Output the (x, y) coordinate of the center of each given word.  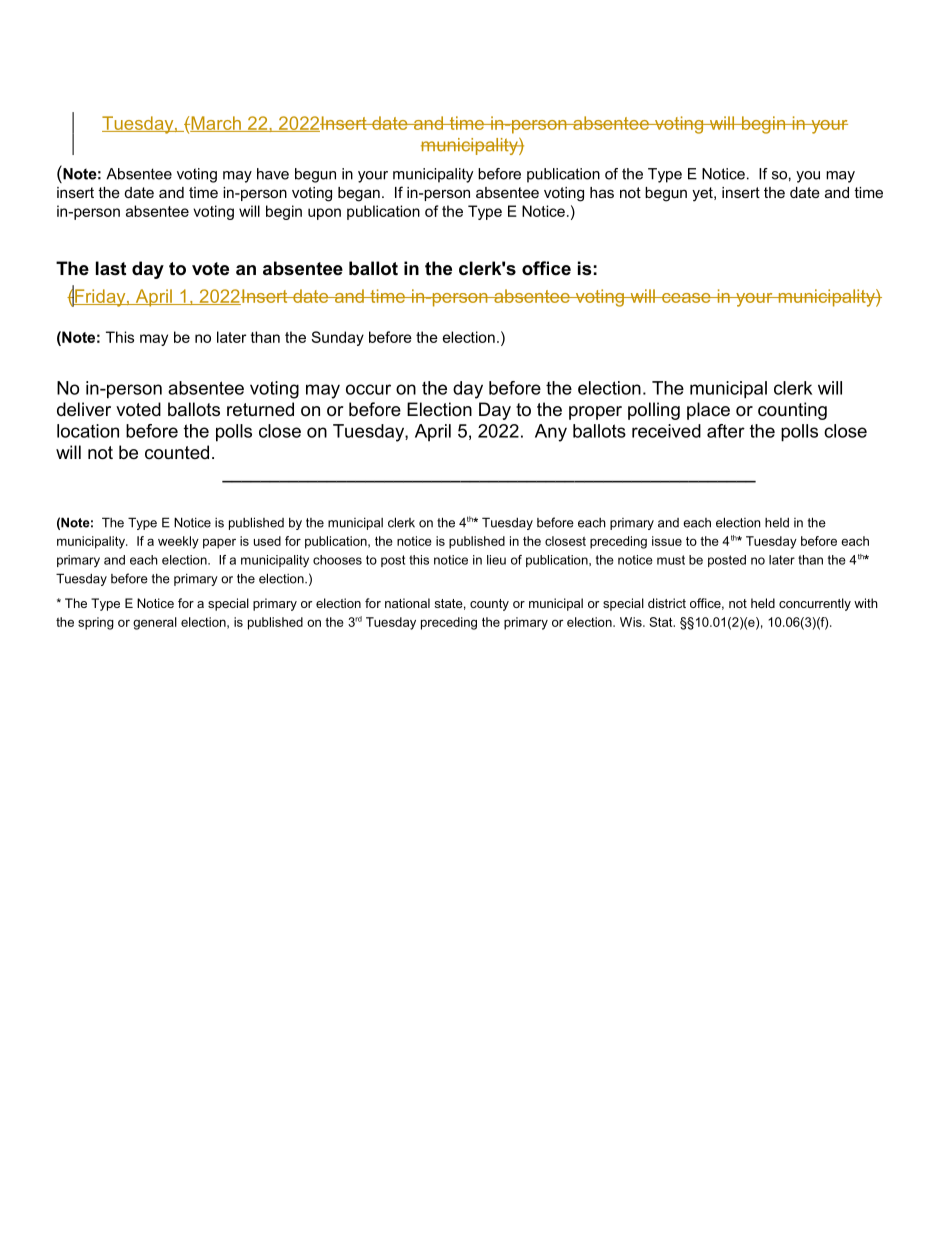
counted (177, 452)
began (359, 194)
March (216, 124)
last (111, 268)
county (489, 605)
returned (260, 409)
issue (667, 541)
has (602, 192)
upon (324, 214)
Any (551, 433)
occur (368, 389)
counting (792, 411)
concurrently (815, 604)
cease (686, 298)
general (155, 623)
